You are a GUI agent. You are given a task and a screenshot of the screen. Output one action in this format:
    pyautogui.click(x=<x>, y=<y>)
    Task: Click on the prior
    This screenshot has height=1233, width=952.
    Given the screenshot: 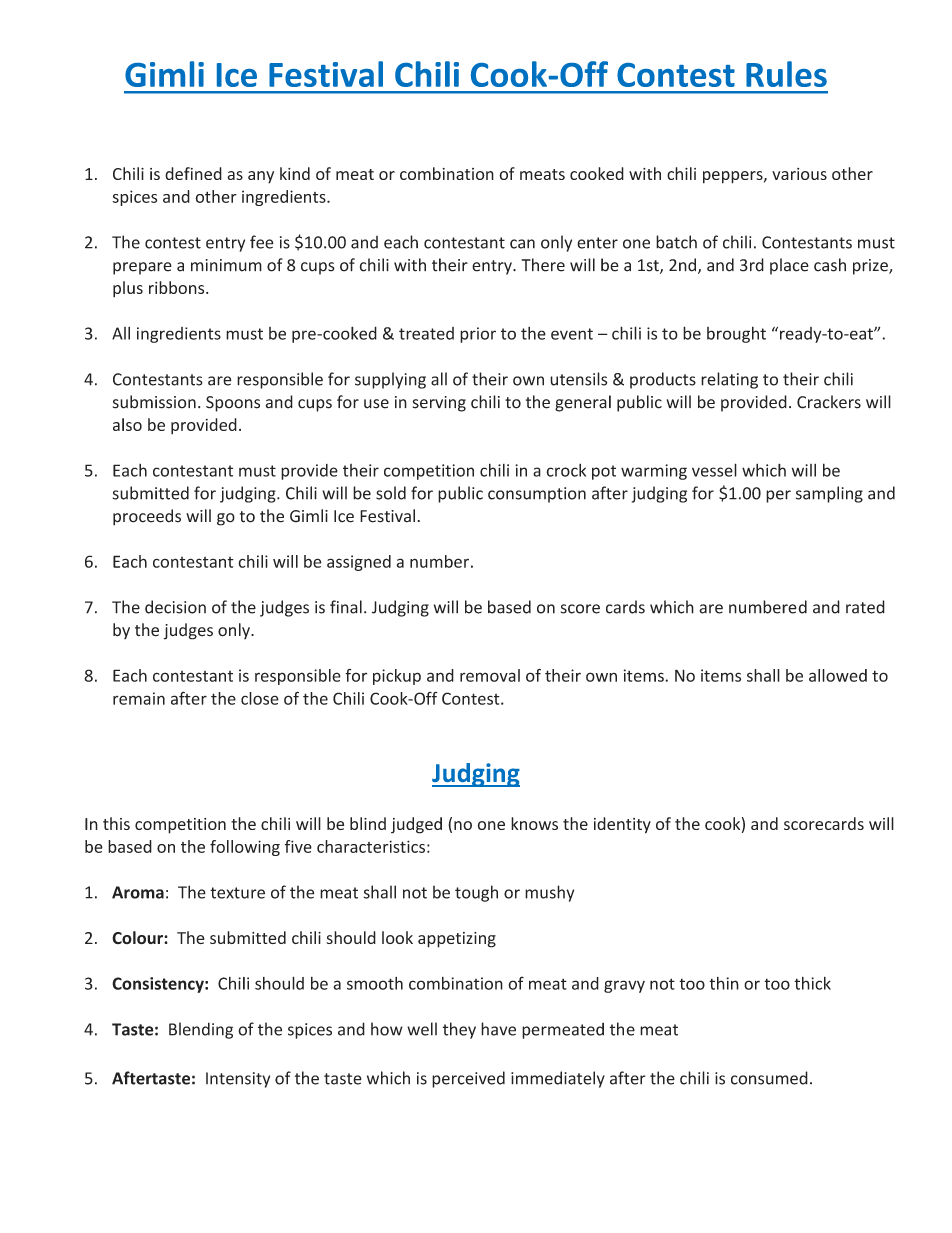 What is the action you would take?
    pyautogui.click(x=478, y=335)
